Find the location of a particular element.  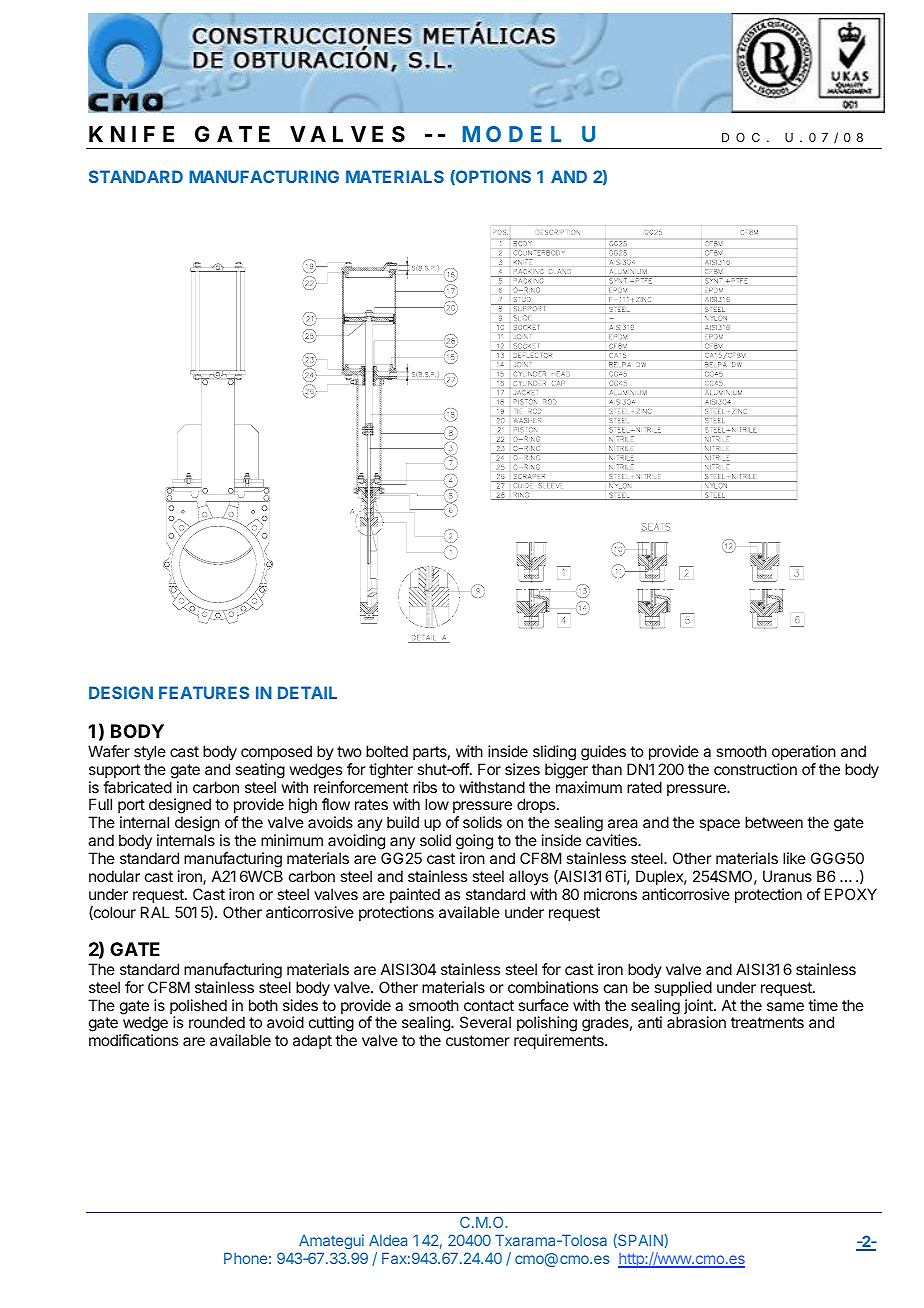

DETAIL is located at coordinates (307, 692).
